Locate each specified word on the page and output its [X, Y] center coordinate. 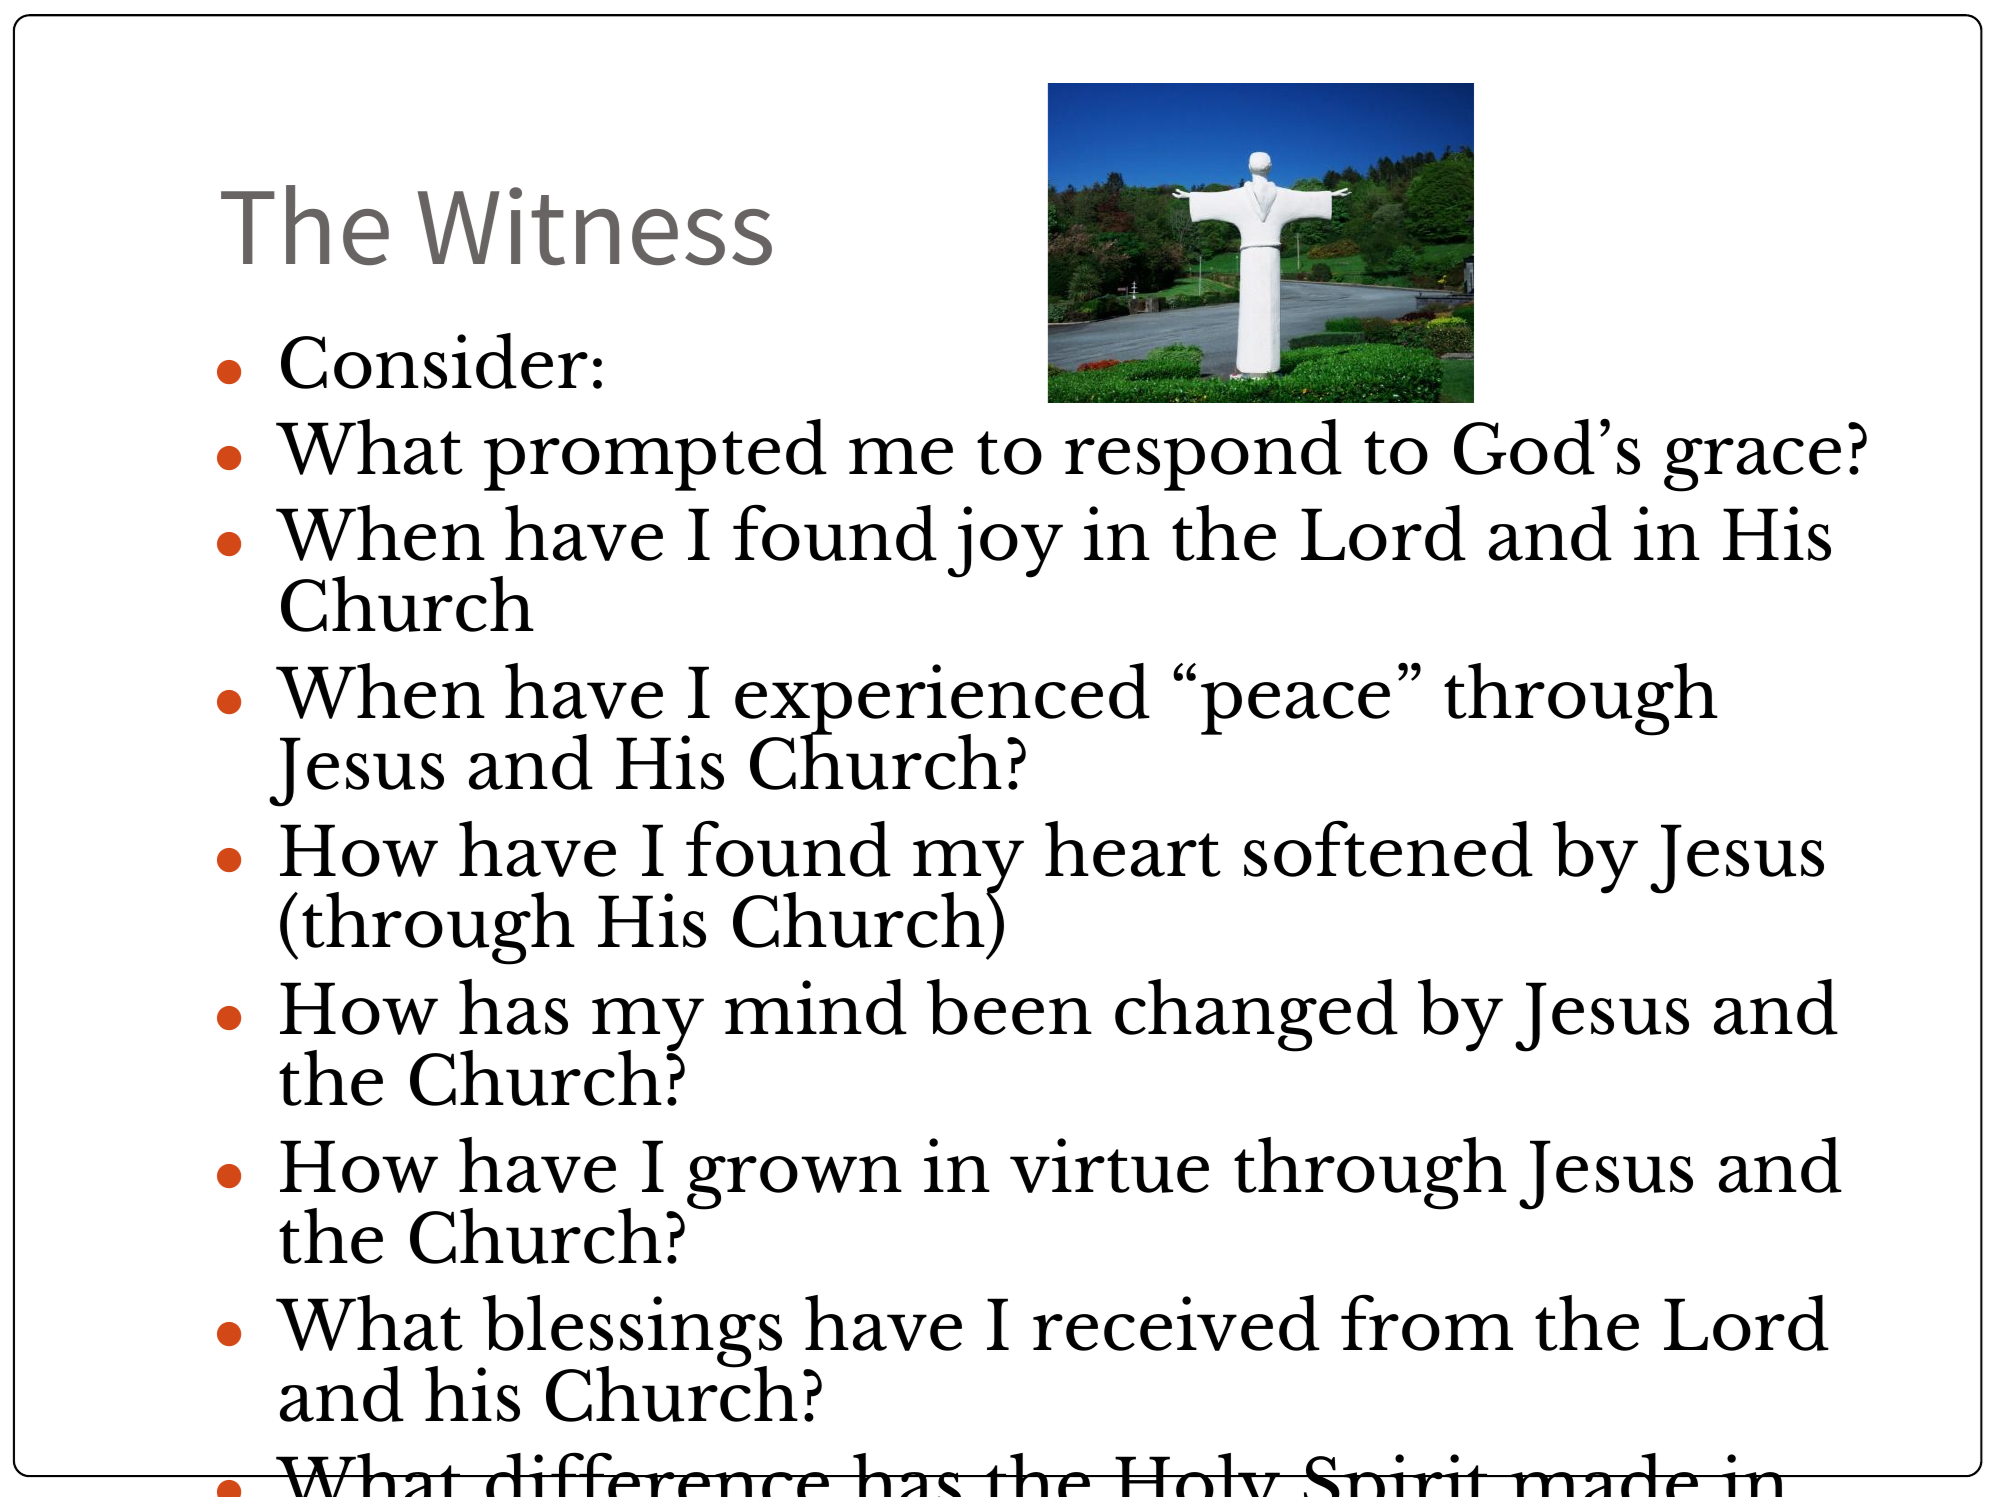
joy [1005, 542]
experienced [942, 700]
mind [816, 1007]
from [1427, 1322]
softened [1388, 848]
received [1176, 1323]
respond [1203, 455]
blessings [631, 1332]
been [1009, 1007]
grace [1752, 465]
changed [1256, 1015]
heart [1133, 849]
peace [1295, 708]
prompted [655, 455]
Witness [595, 226]
